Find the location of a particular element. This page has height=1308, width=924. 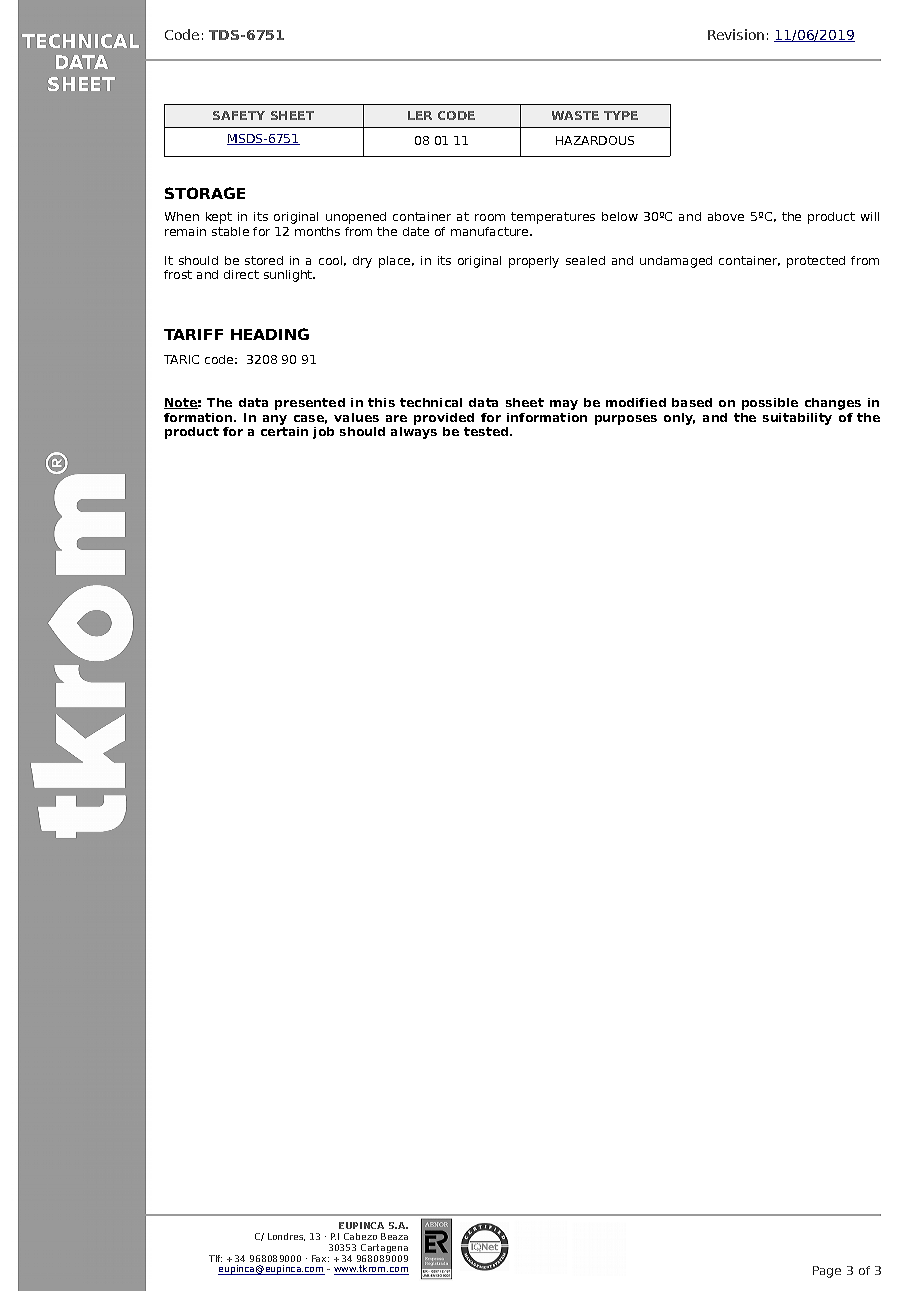

Londres is located at coordinates (286, 1237).
